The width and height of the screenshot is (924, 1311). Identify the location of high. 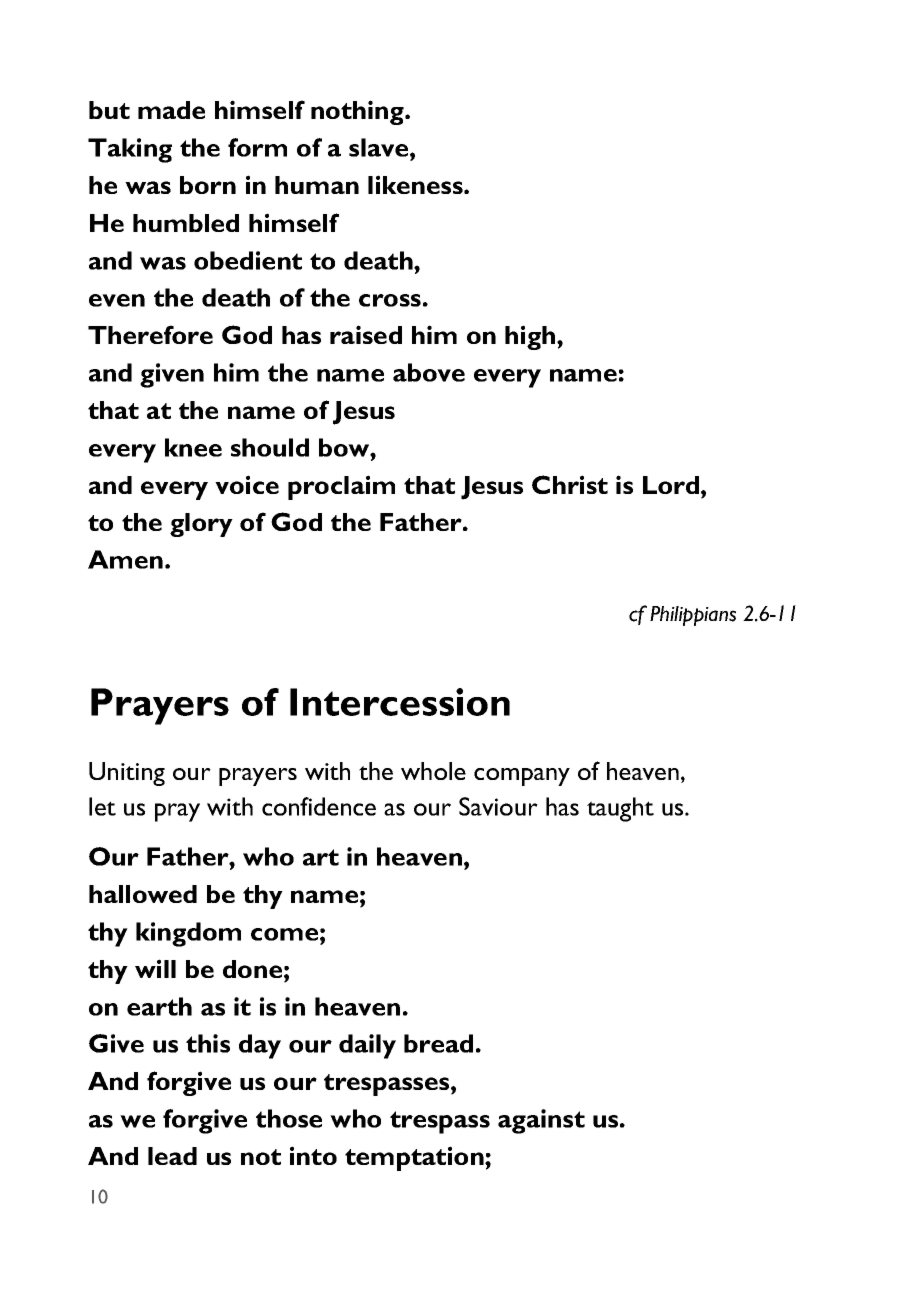
(531, 337).
